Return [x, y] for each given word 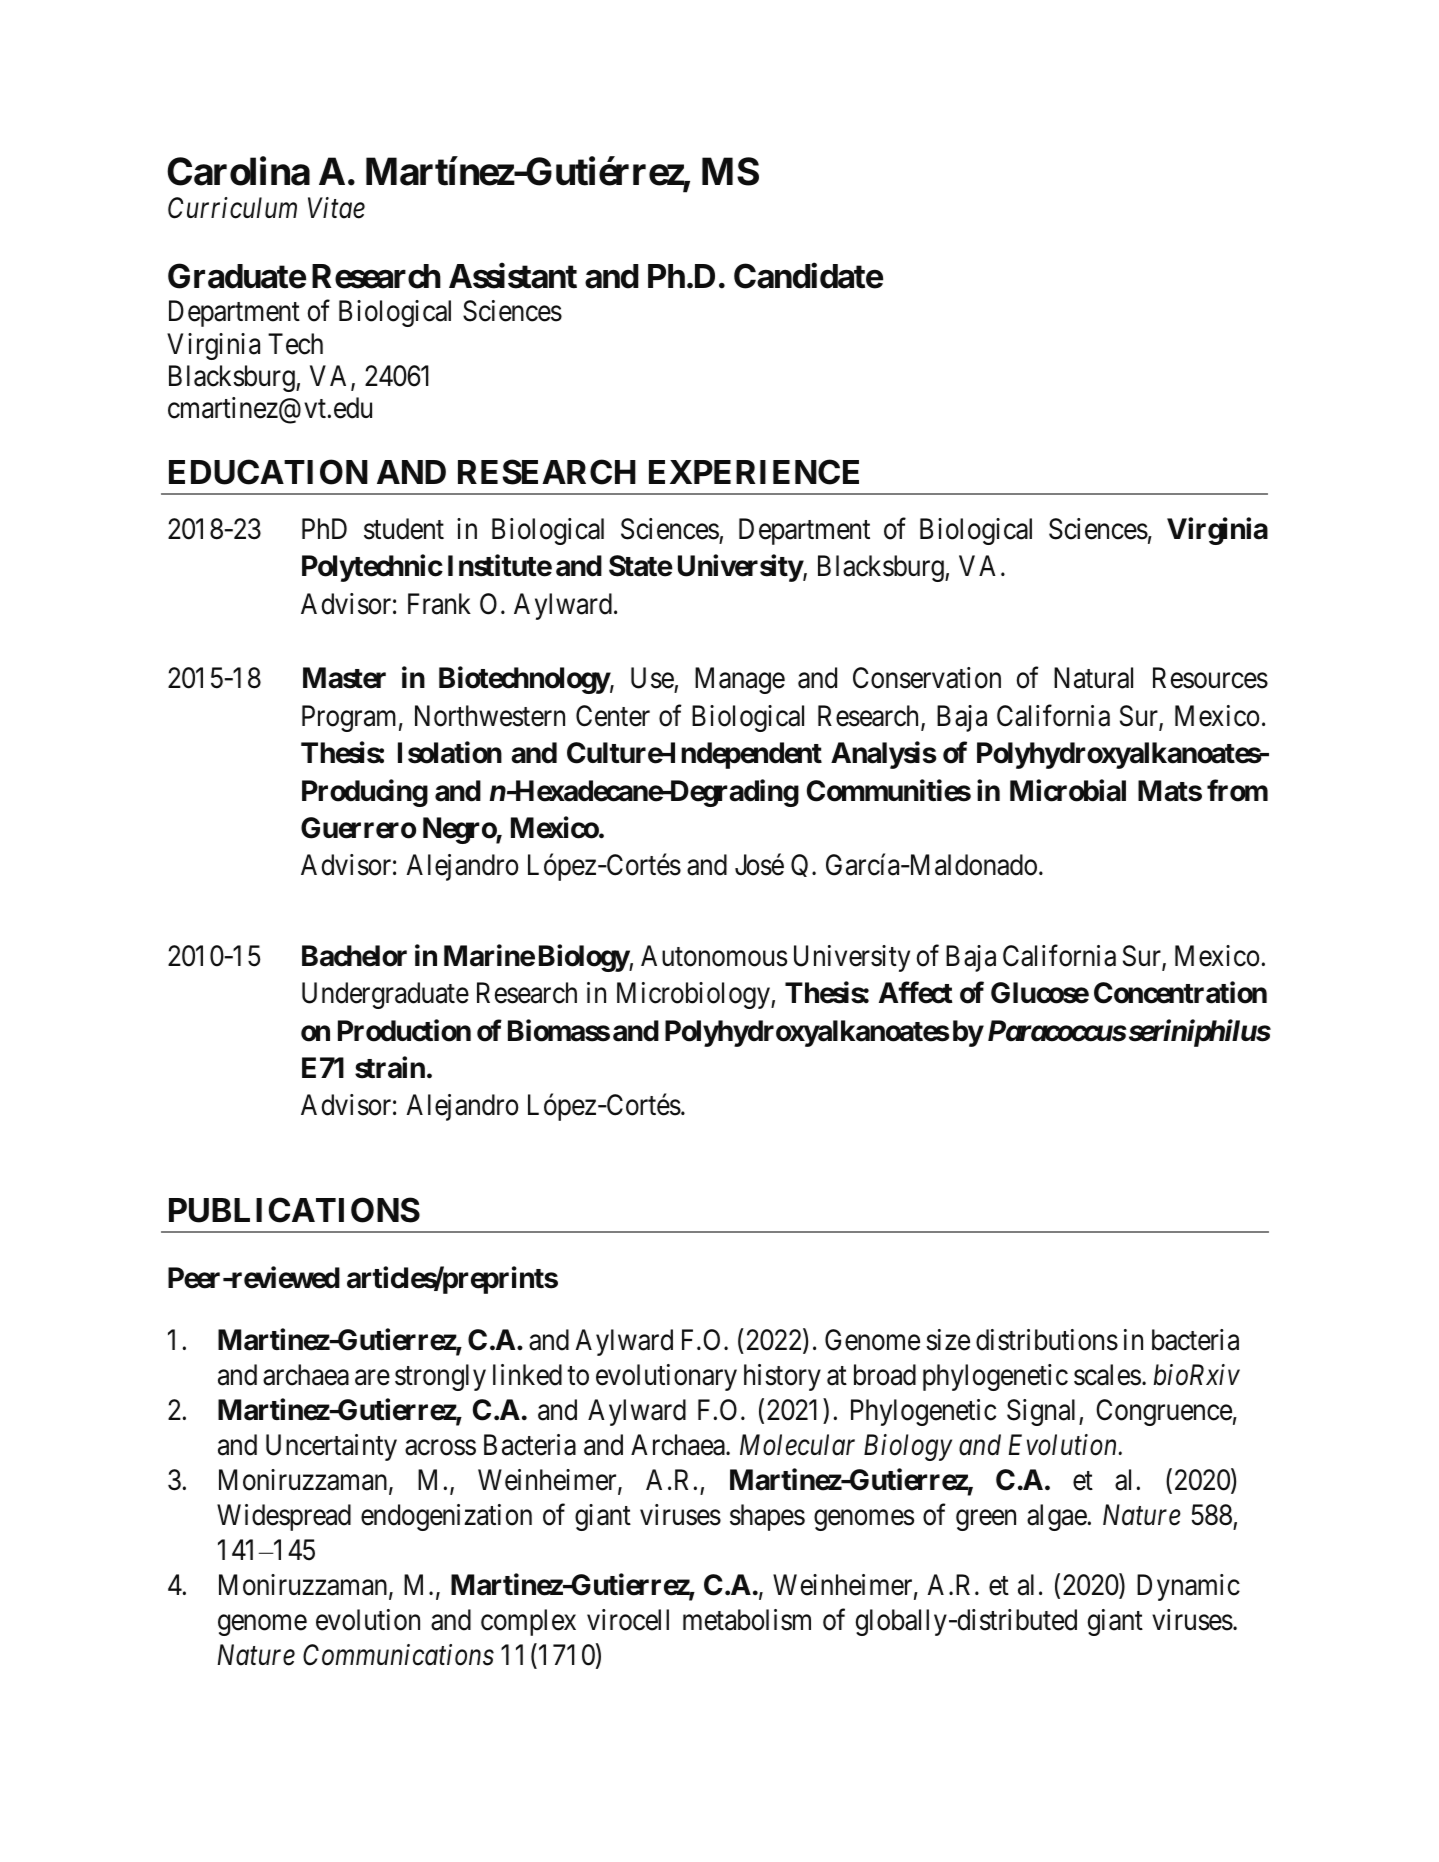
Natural [1093, 678]
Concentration [1180, 993]
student [404, 529]
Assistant [513, 276]
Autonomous [714, 956]
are [372, 1378]
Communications [398, 1655]
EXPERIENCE [754, 472]
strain [390, 1068]
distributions [1047, 1340]
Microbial [1068, 790]
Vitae [336, 208]
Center [613, 716]
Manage [740, 680]
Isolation [450, 753]
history [782, 1377]
